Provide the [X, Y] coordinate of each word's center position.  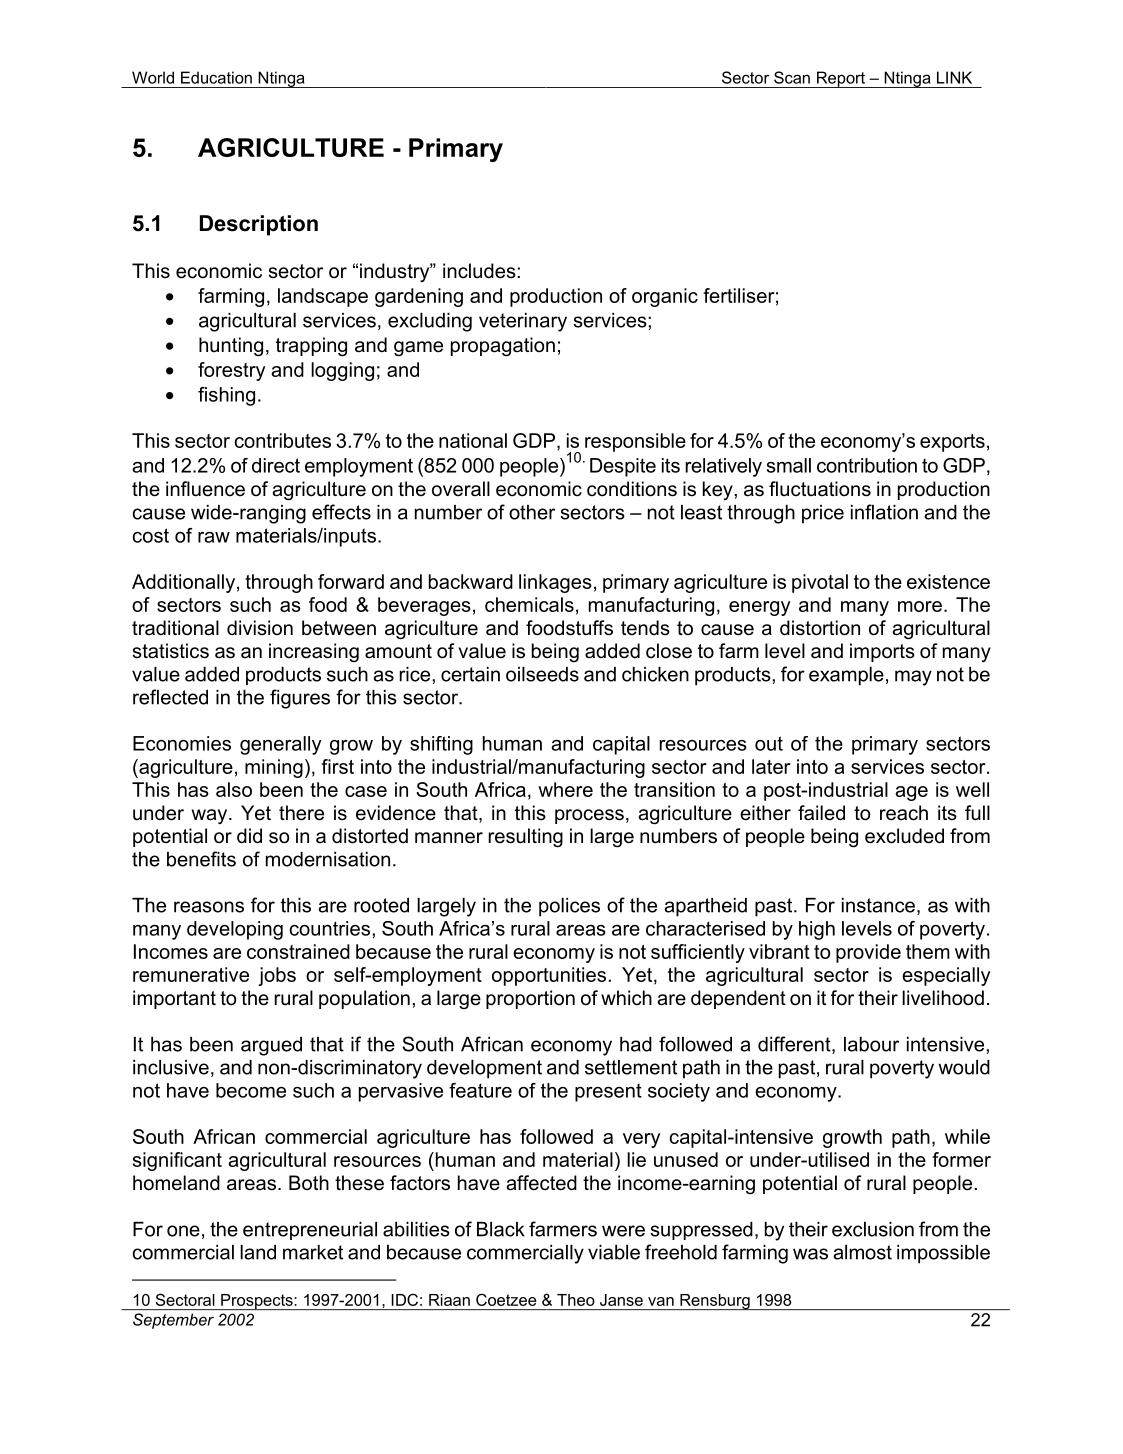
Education [216, 77]
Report [840, 79]
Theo [576, 1300]
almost [862, 1252]
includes [479, 271]
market [313, 1252]
